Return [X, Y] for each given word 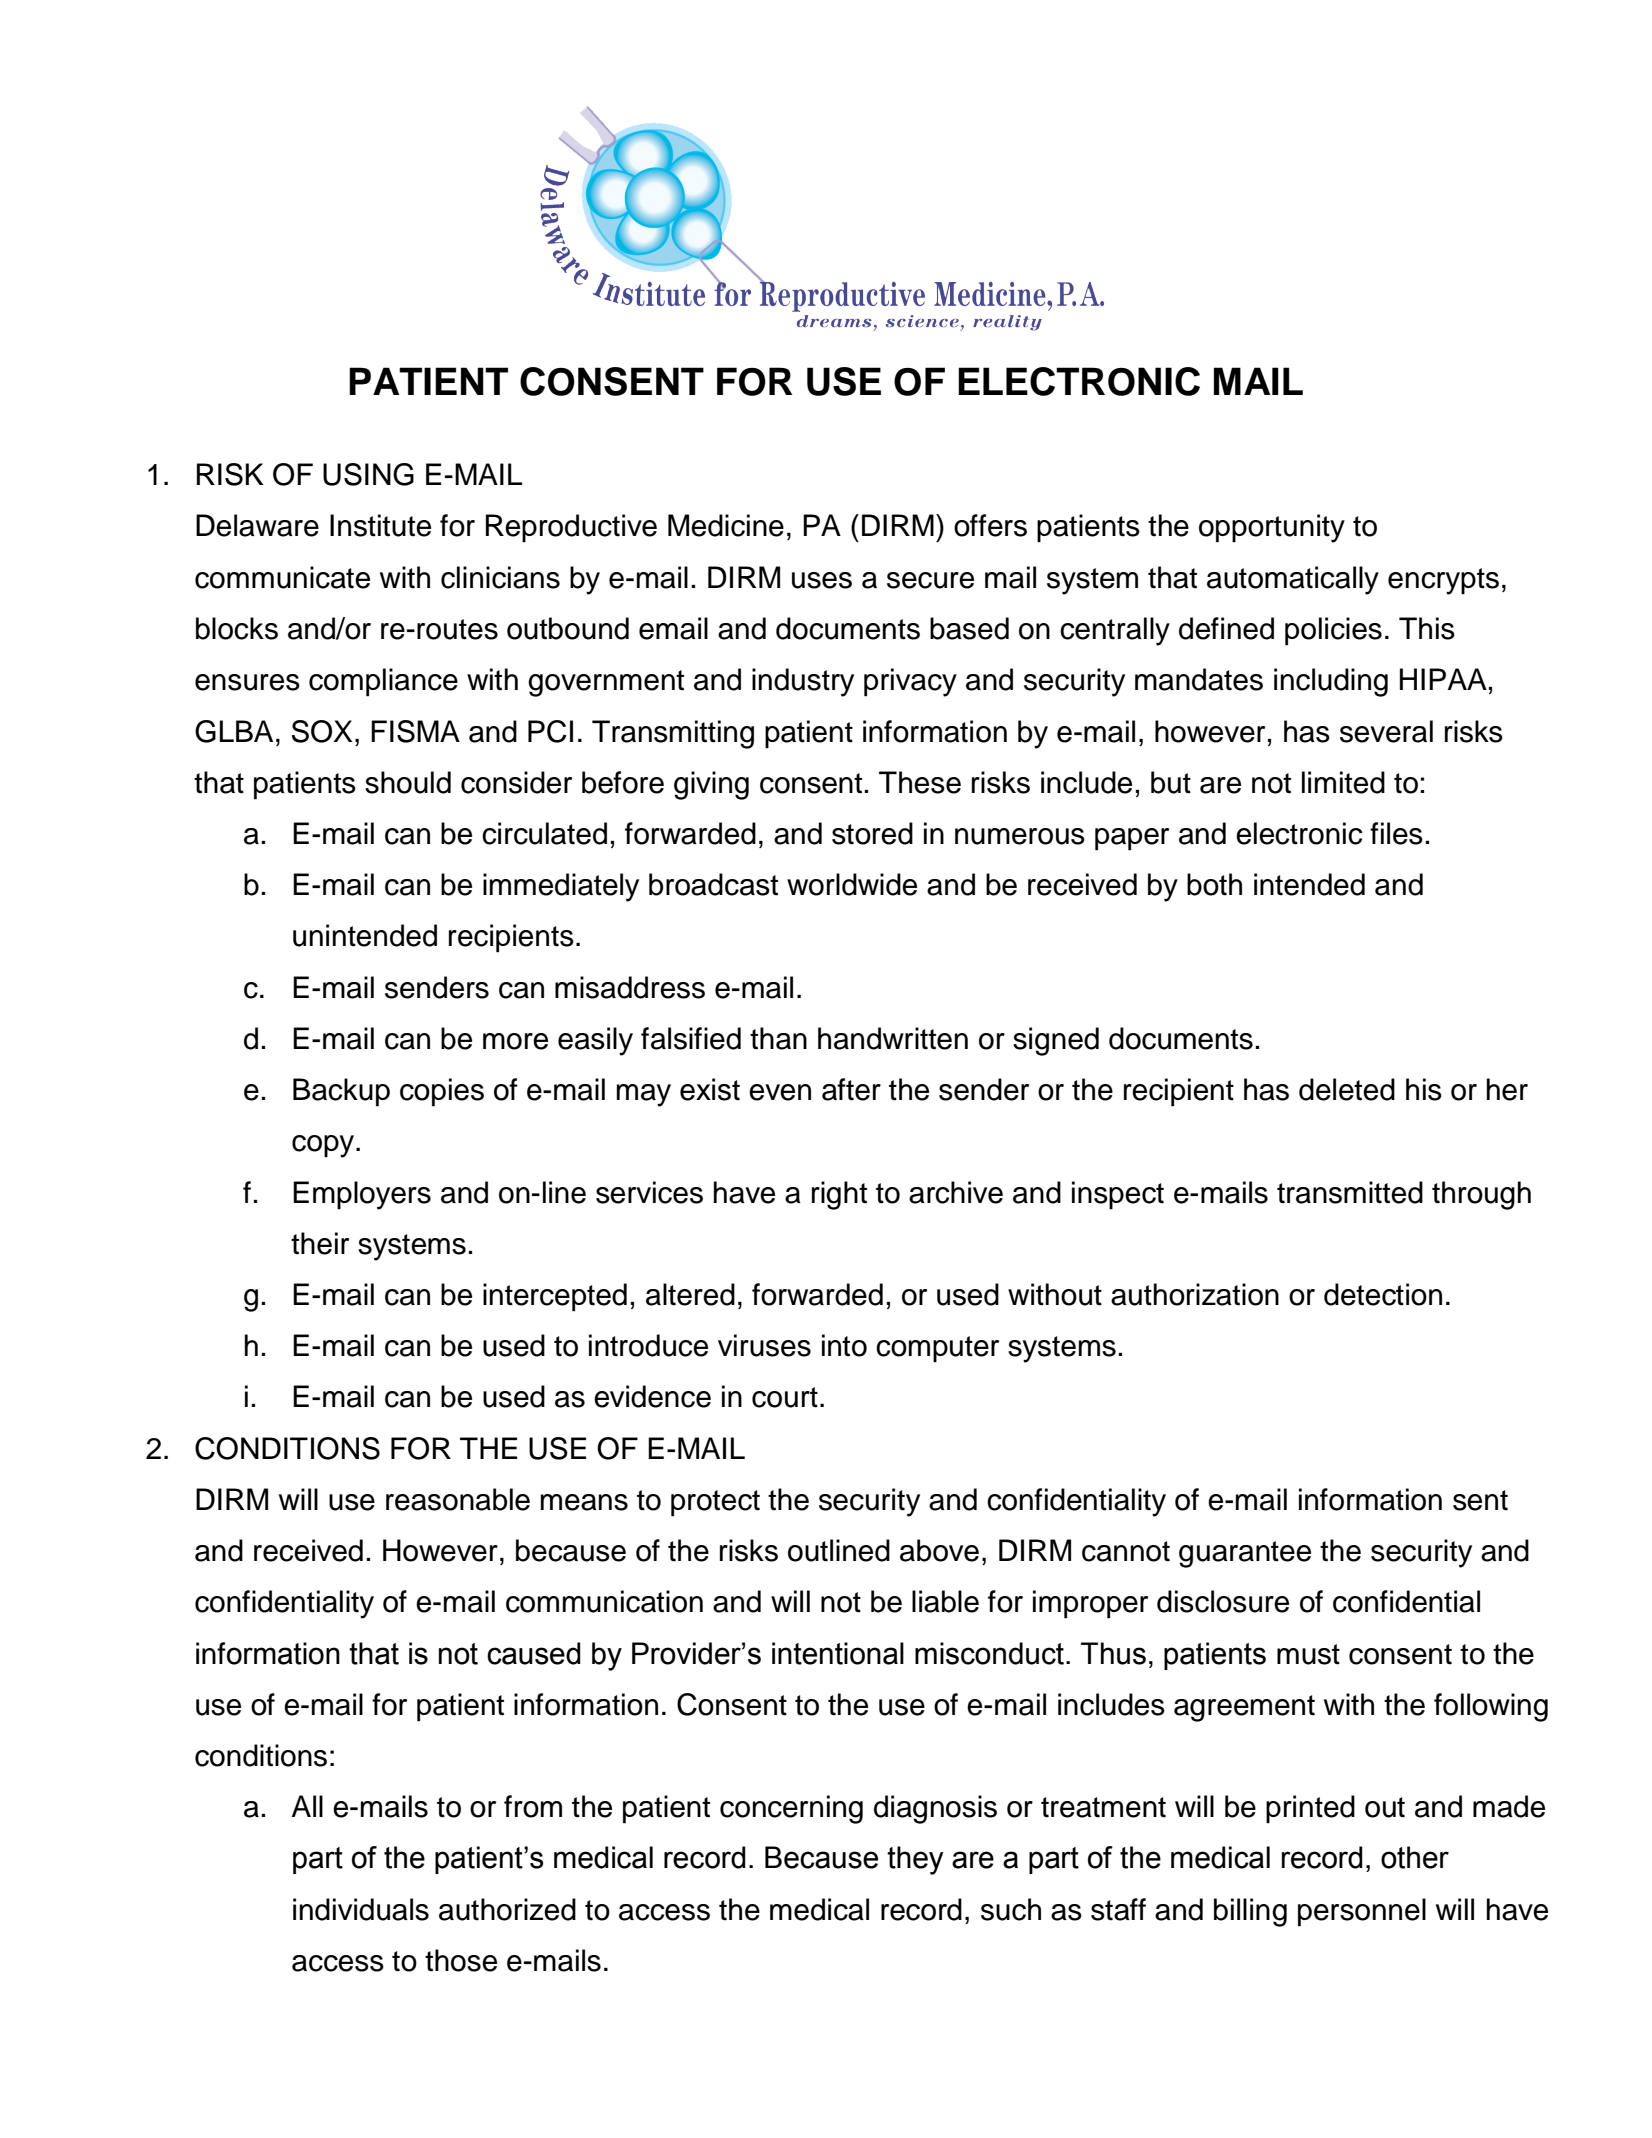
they [915, 1860]
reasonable [458, 1499]
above [939, 1550]
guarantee [1245, 1554]
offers [990, 525]
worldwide [852, 884]
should [408, 782]
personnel [1362, 1912]
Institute [380, 525]
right [839, 1195]
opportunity [1272, 528]
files [1396, 833]
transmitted [1350, 1192]
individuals [361, 1909]
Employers [362, 1195]
